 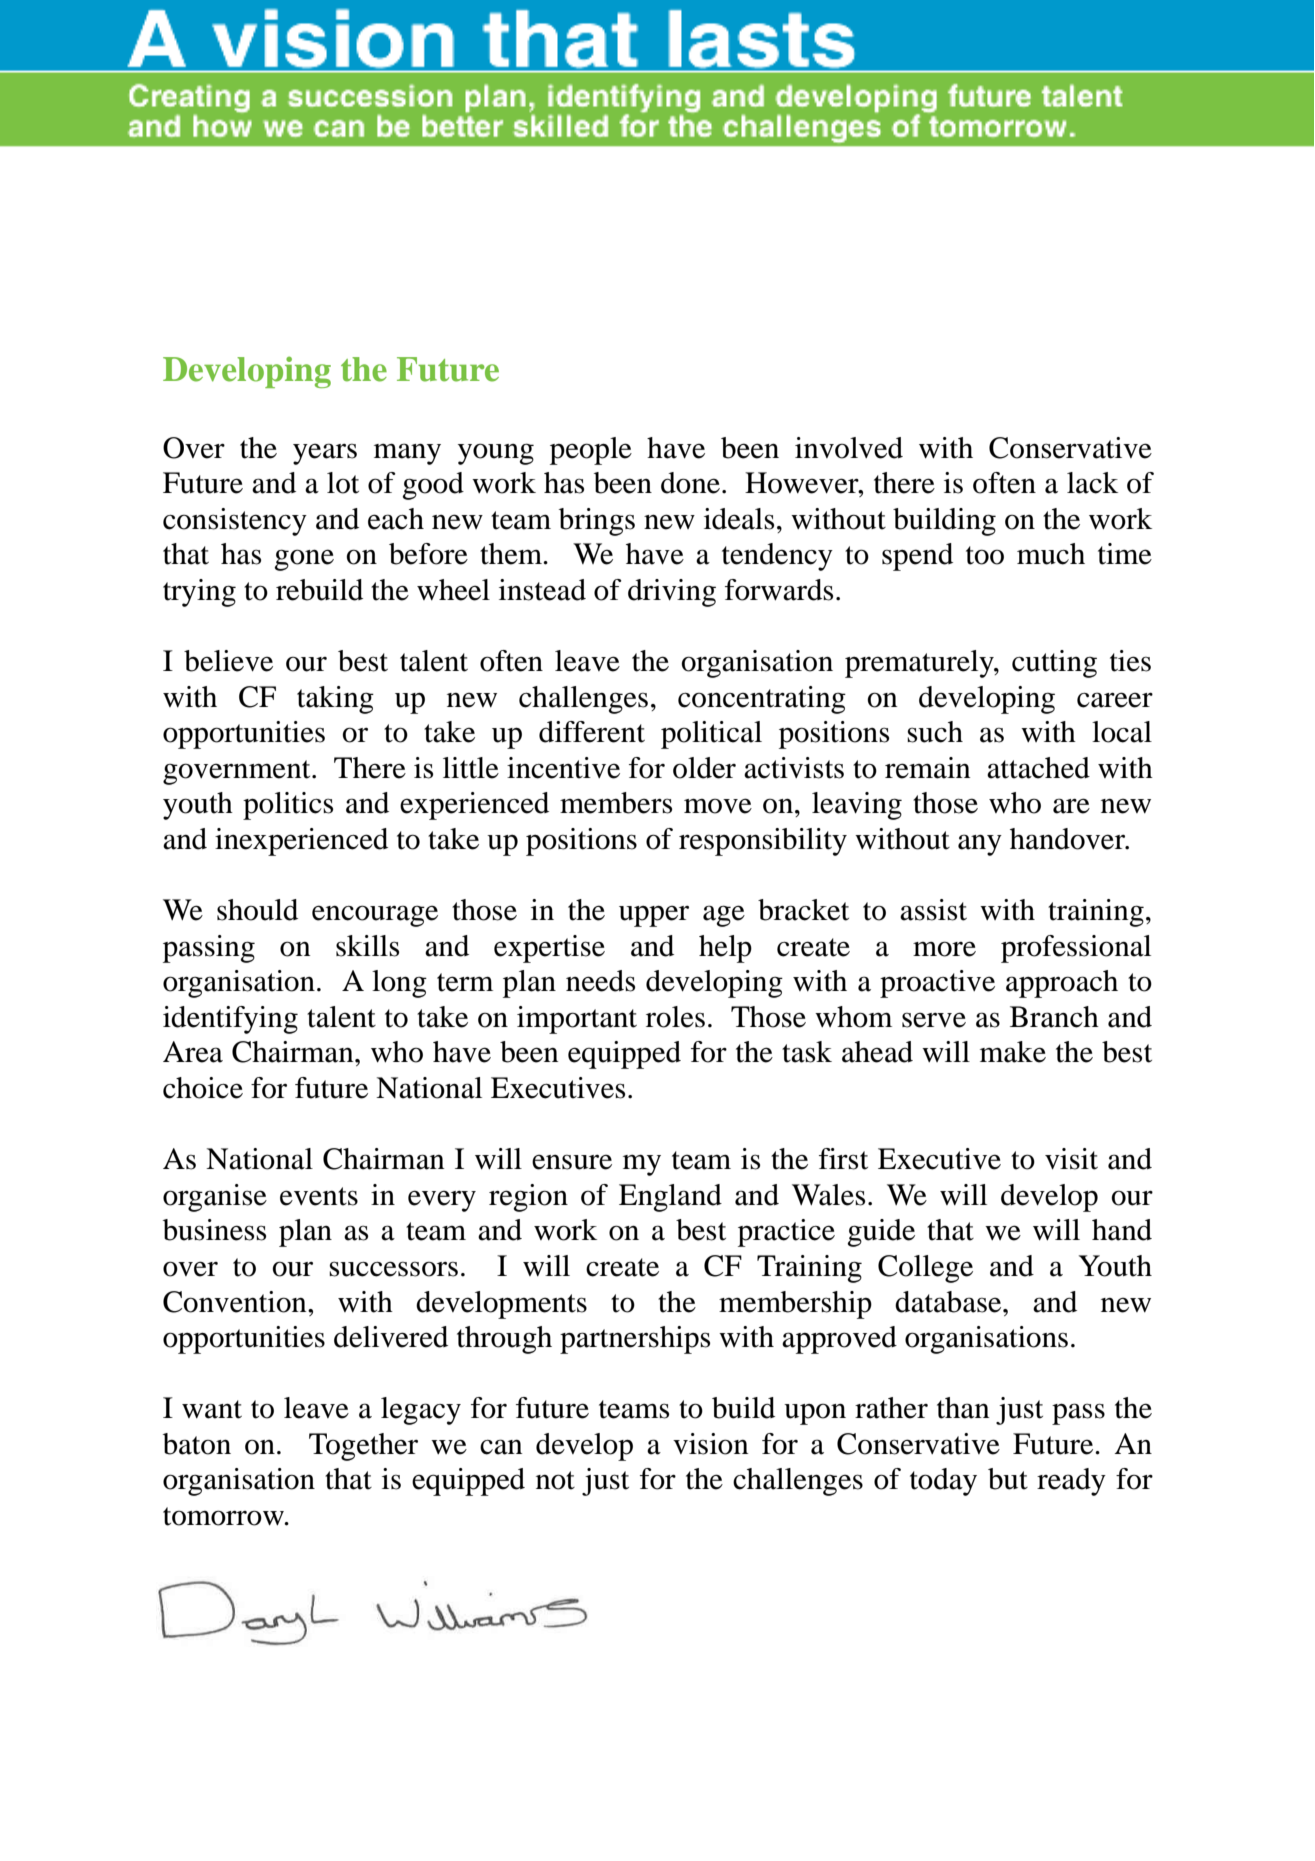 What do you see at coordinates (335, 700) in the screenshot?
I see `taking` at bounding box center [335, 700].
